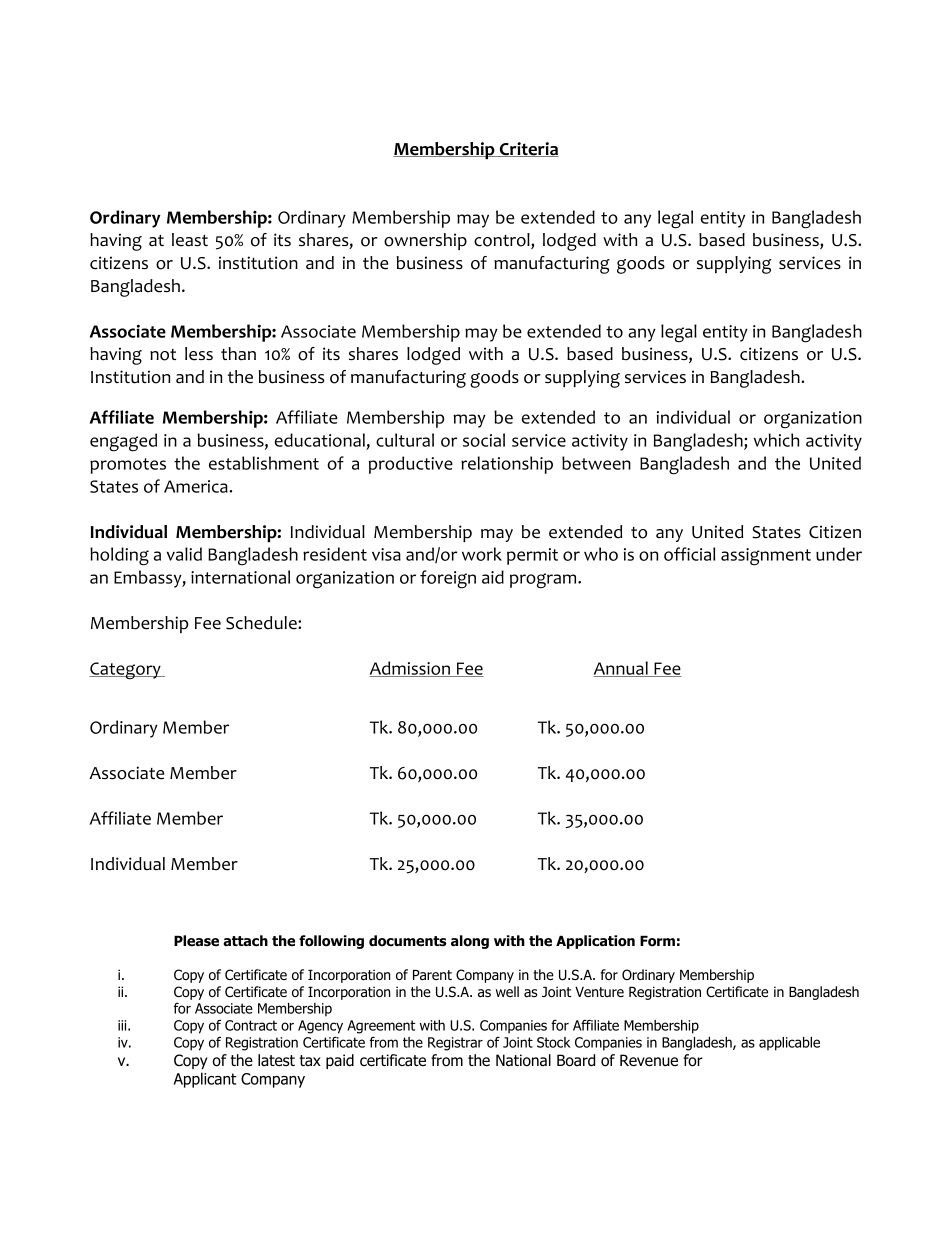  What do you see at coordinates (470, 942) in the page?
I see `along` at bounding box center [470, 942].
